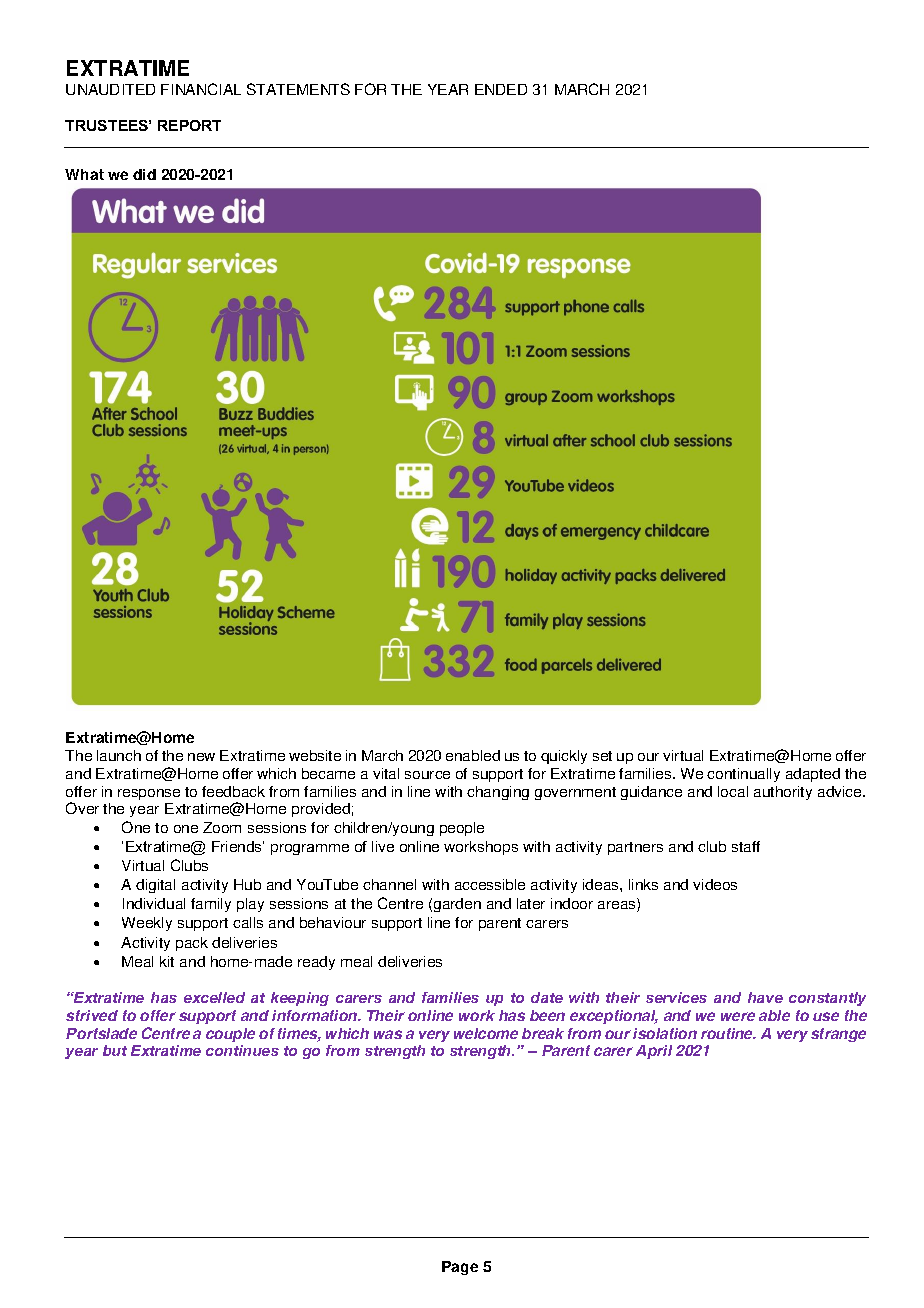 The height and width of the document is (1308, 924). What do you see at coordinates (115, 1050) in the document?
I see `but` at bounding box center [115, 1050].
